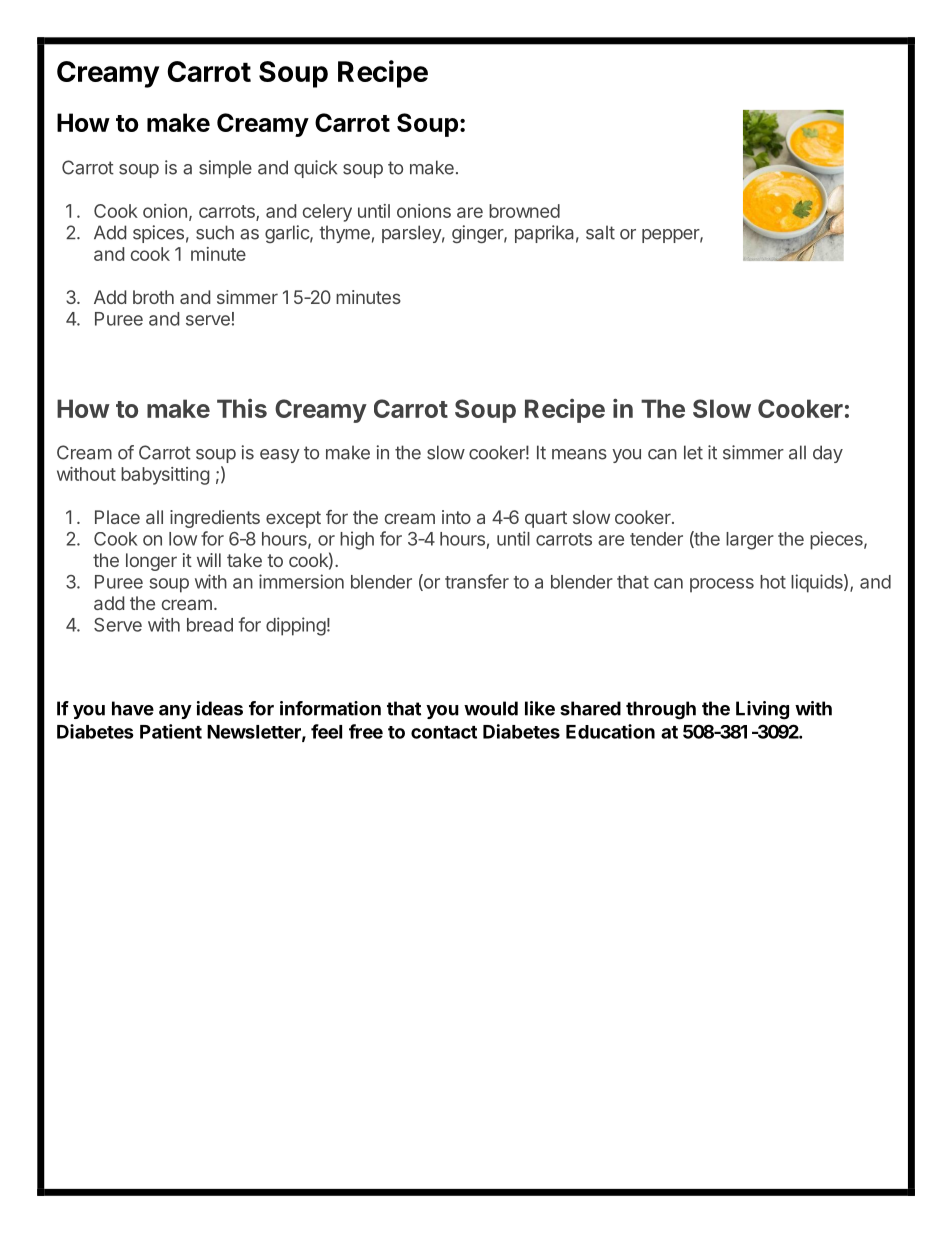  I want to click on process, so click(722, 585).
